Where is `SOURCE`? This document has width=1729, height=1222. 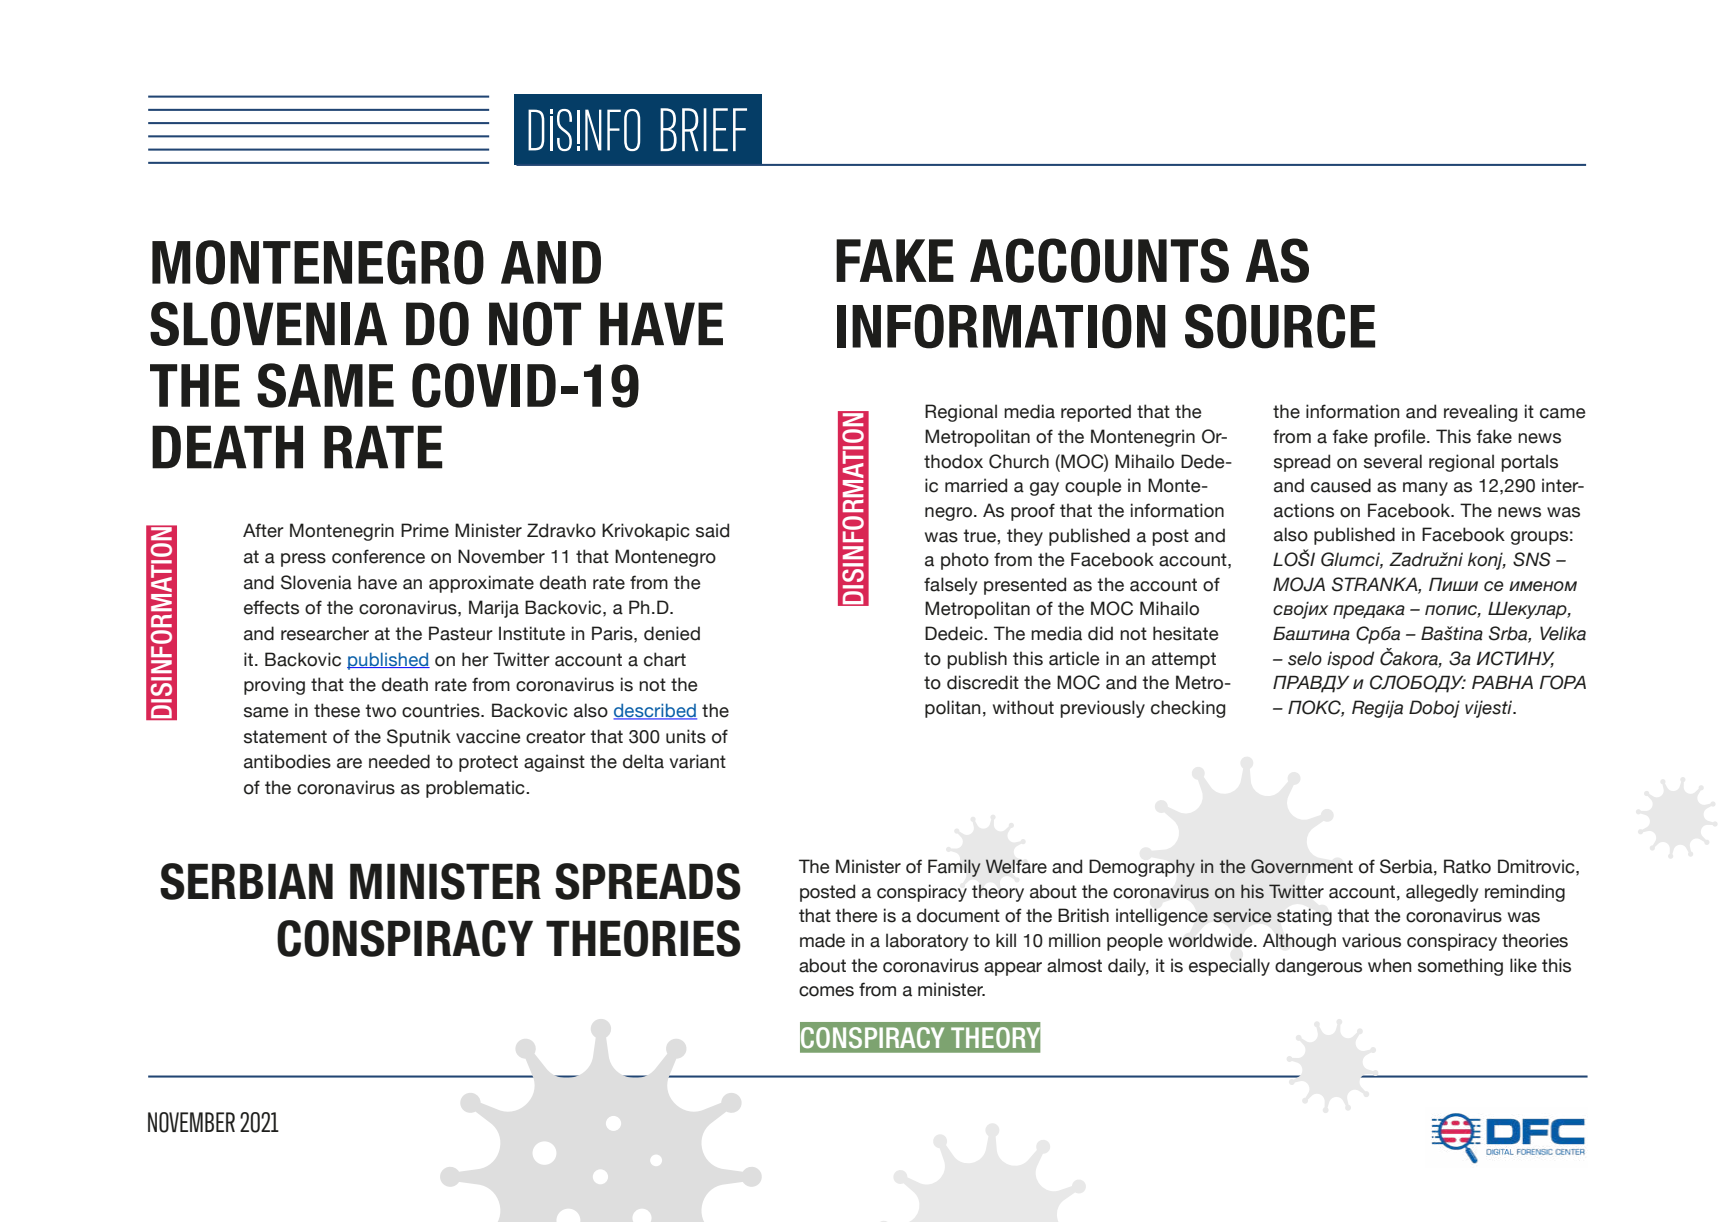
SOURCE is located at coordinates (1280, 326).
